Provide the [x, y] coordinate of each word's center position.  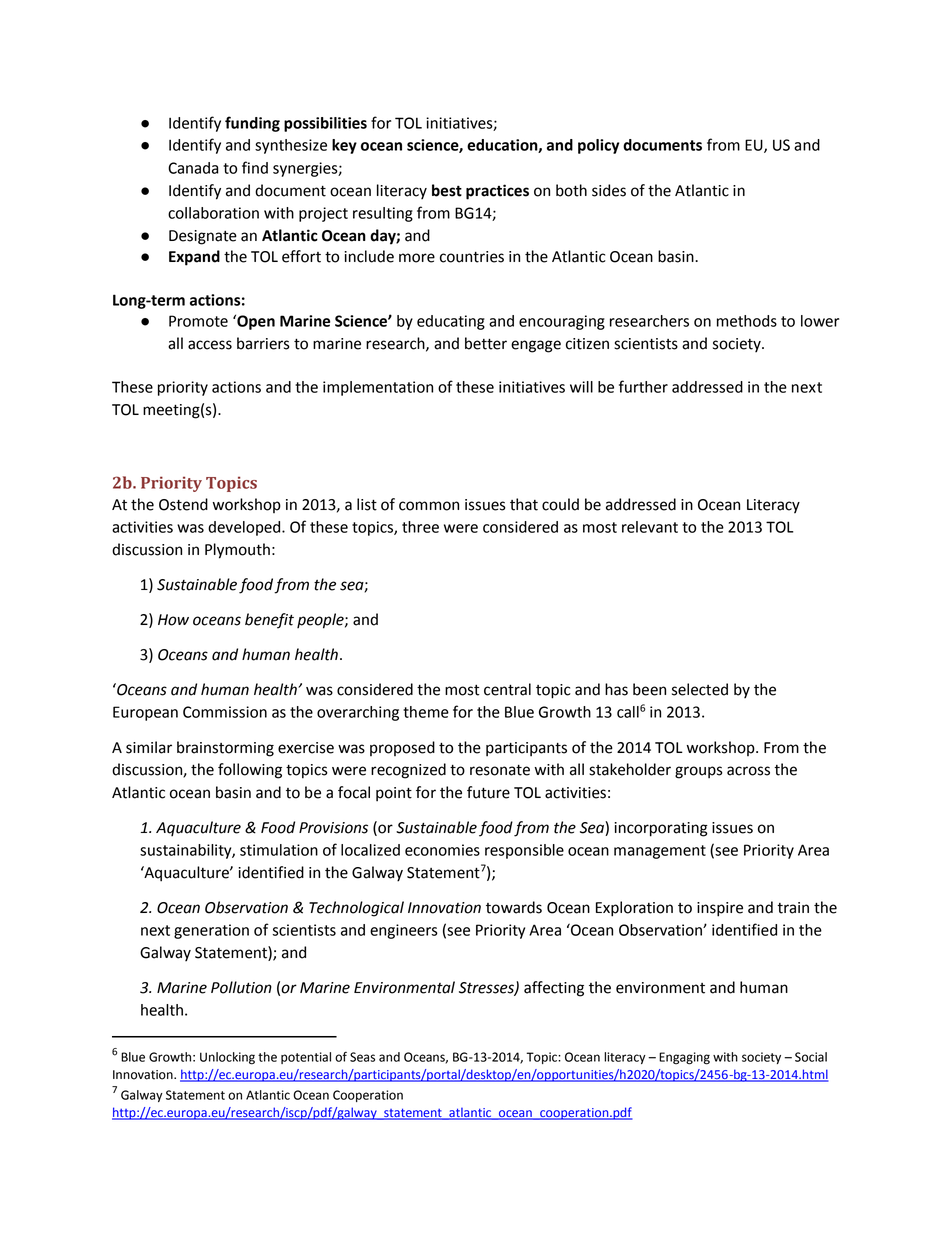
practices [497, 192]
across [748, 771]
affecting [554, 989]
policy [598, 146]
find [255, 167]
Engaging [684, 1058]
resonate [500, 770]
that [524, 504]
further [643, 386]
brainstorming [225, 749]
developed [245, 528]
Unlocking [227, 1058]
